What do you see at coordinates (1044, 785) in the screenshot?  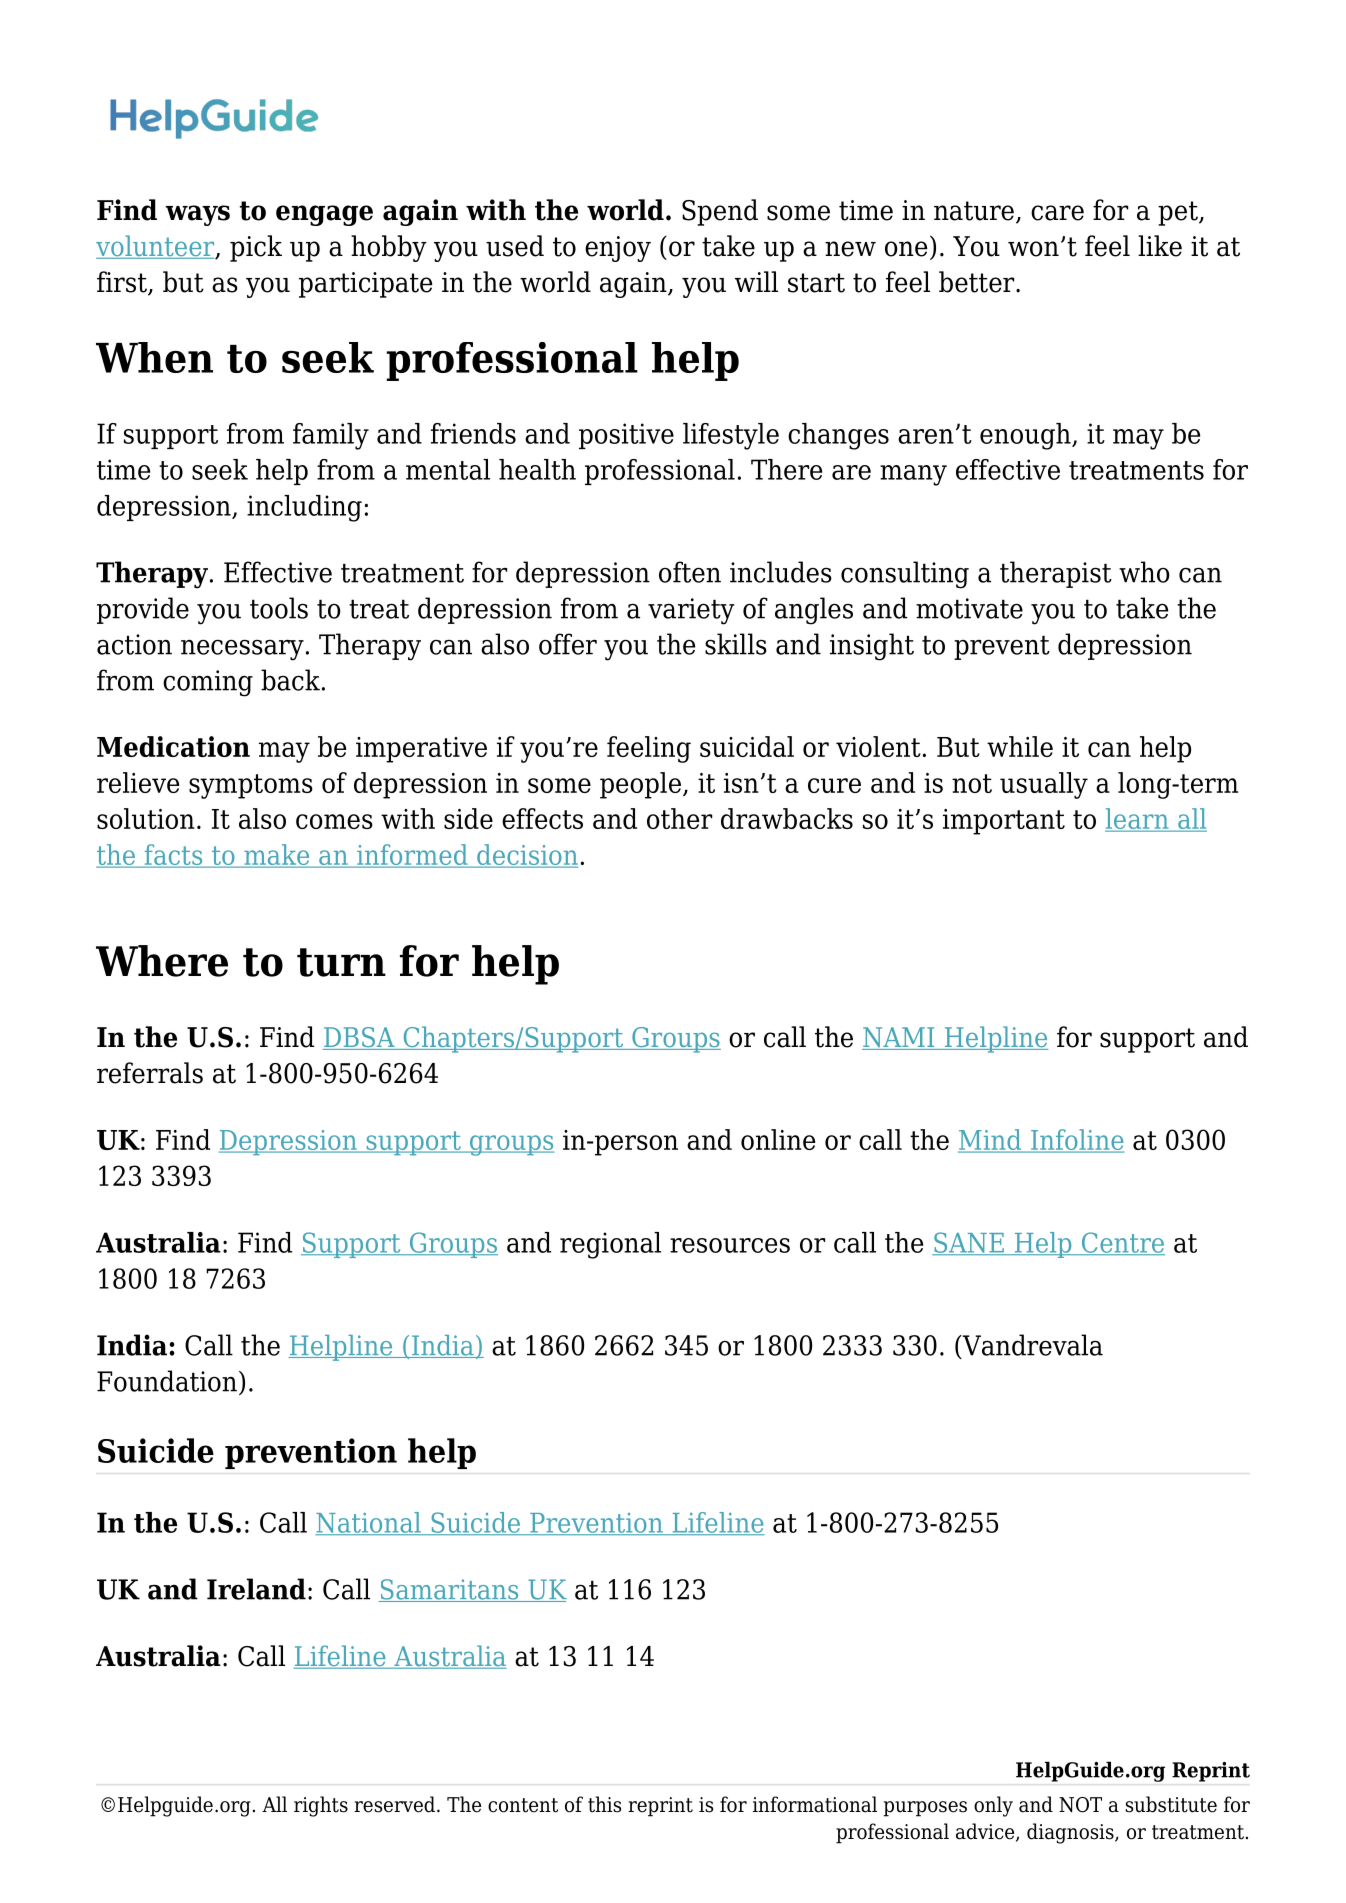 I see `usually` at bounding box center [1044, 785].
